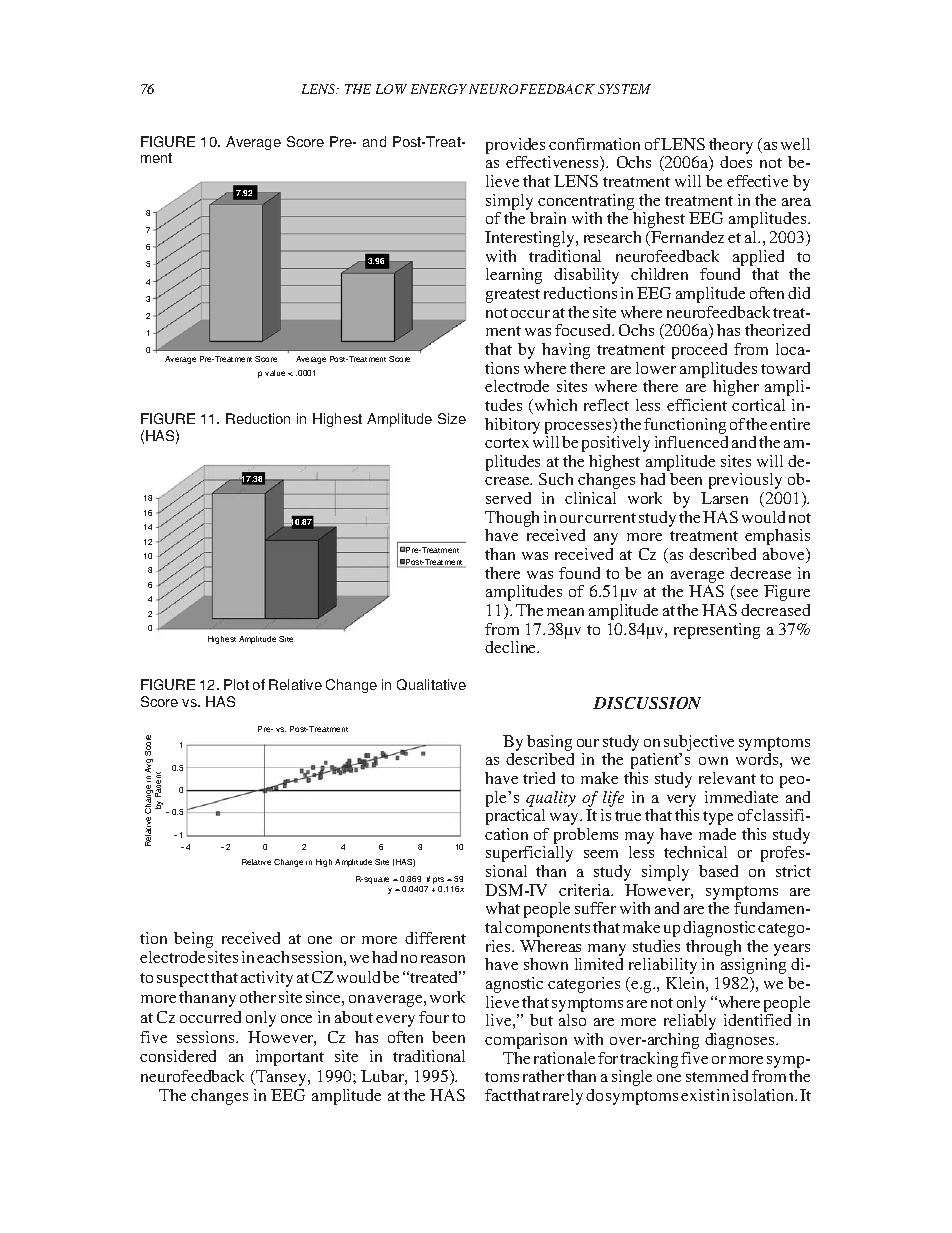  What do you see at coordinates (717, 631) in the screenshot?
I see `representing` at bounding box center [717, 631].
